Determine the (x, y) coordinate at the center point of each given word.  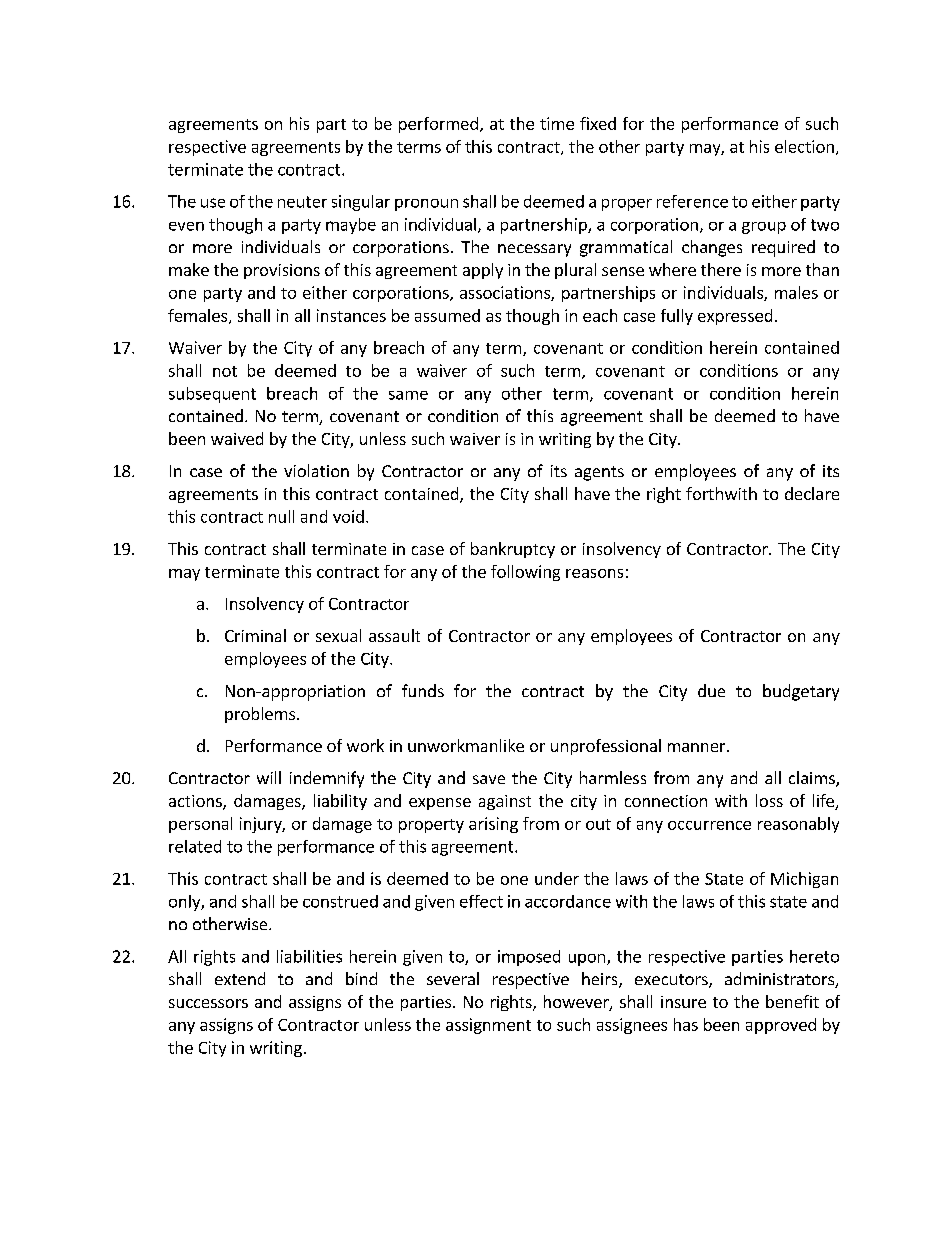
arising (493, 825)
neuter (302, 202)
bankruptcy (513, 550)
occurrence (709, 825)
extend (240, 978)
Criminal (255, 635)
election (804, 146)
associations (506, 293)
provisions (282, 271)
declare (812, 493)
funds (423, 690)
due (711, 690)
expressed (735, 317)
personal (200, 825)
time (557, 123)
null (281, 516)
